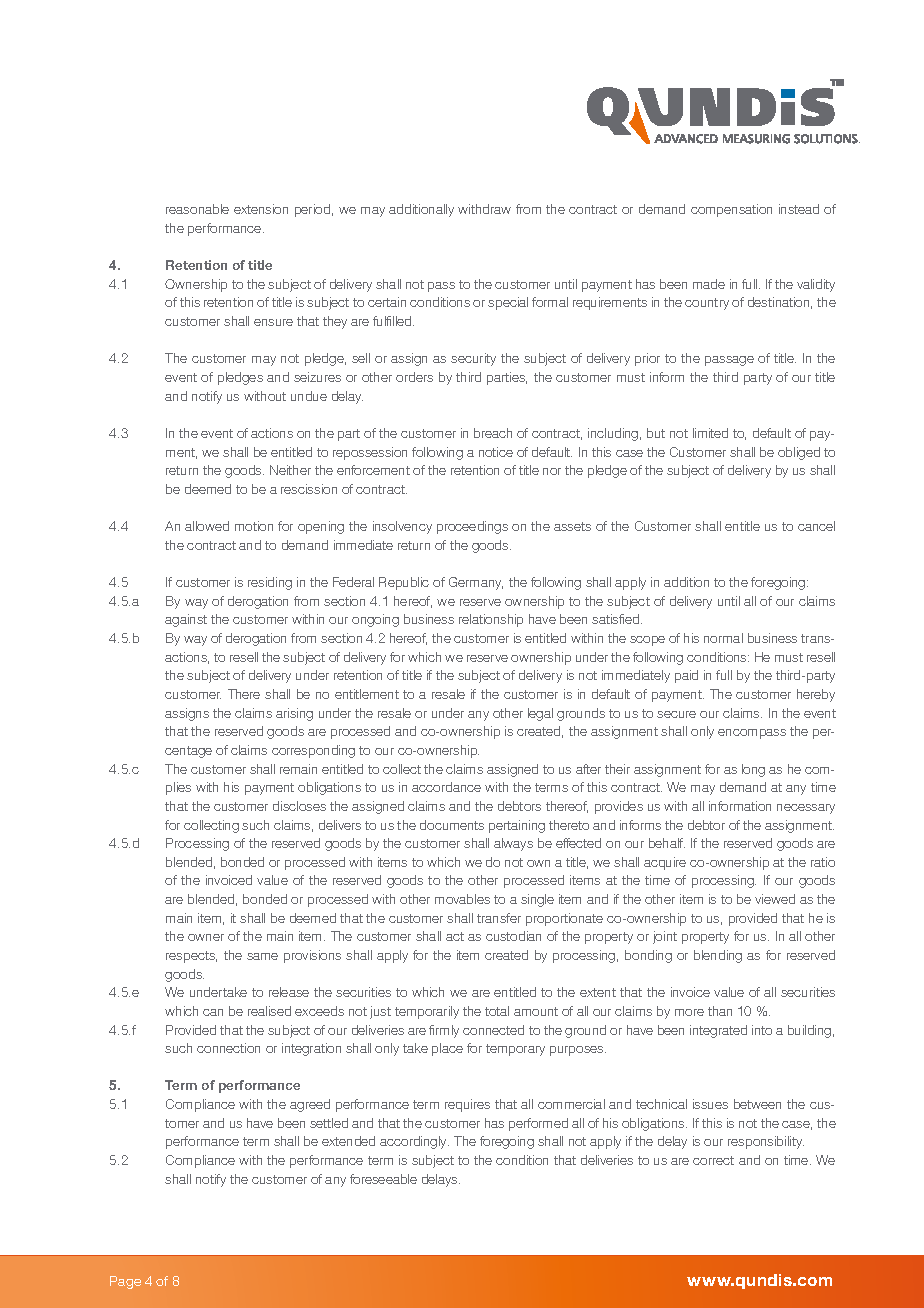  I want to click on Germany, so click(476, 583).
